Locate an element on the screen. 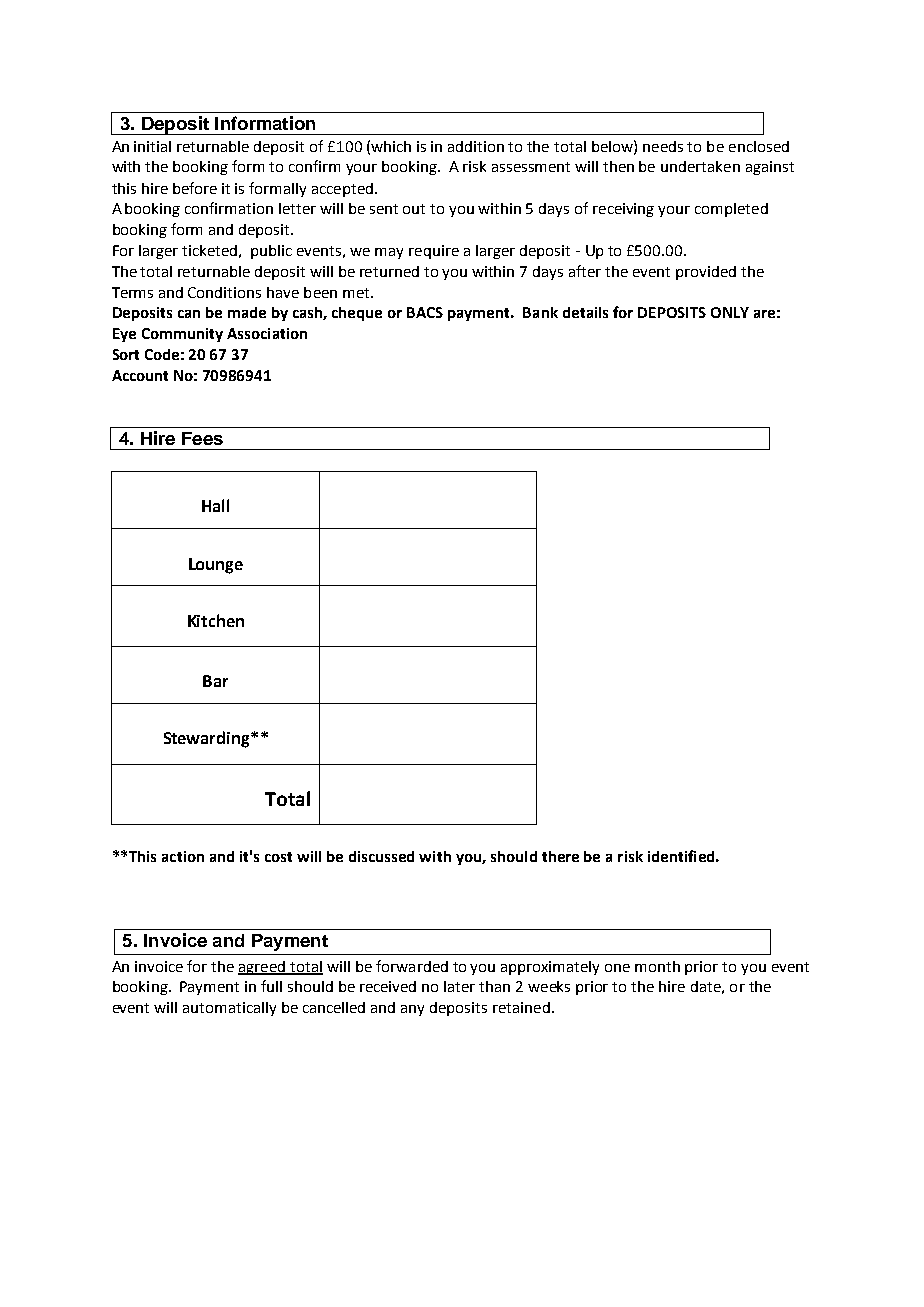 This screenshot has width=924, height=1307. before is located at coordinates (195, 188).
